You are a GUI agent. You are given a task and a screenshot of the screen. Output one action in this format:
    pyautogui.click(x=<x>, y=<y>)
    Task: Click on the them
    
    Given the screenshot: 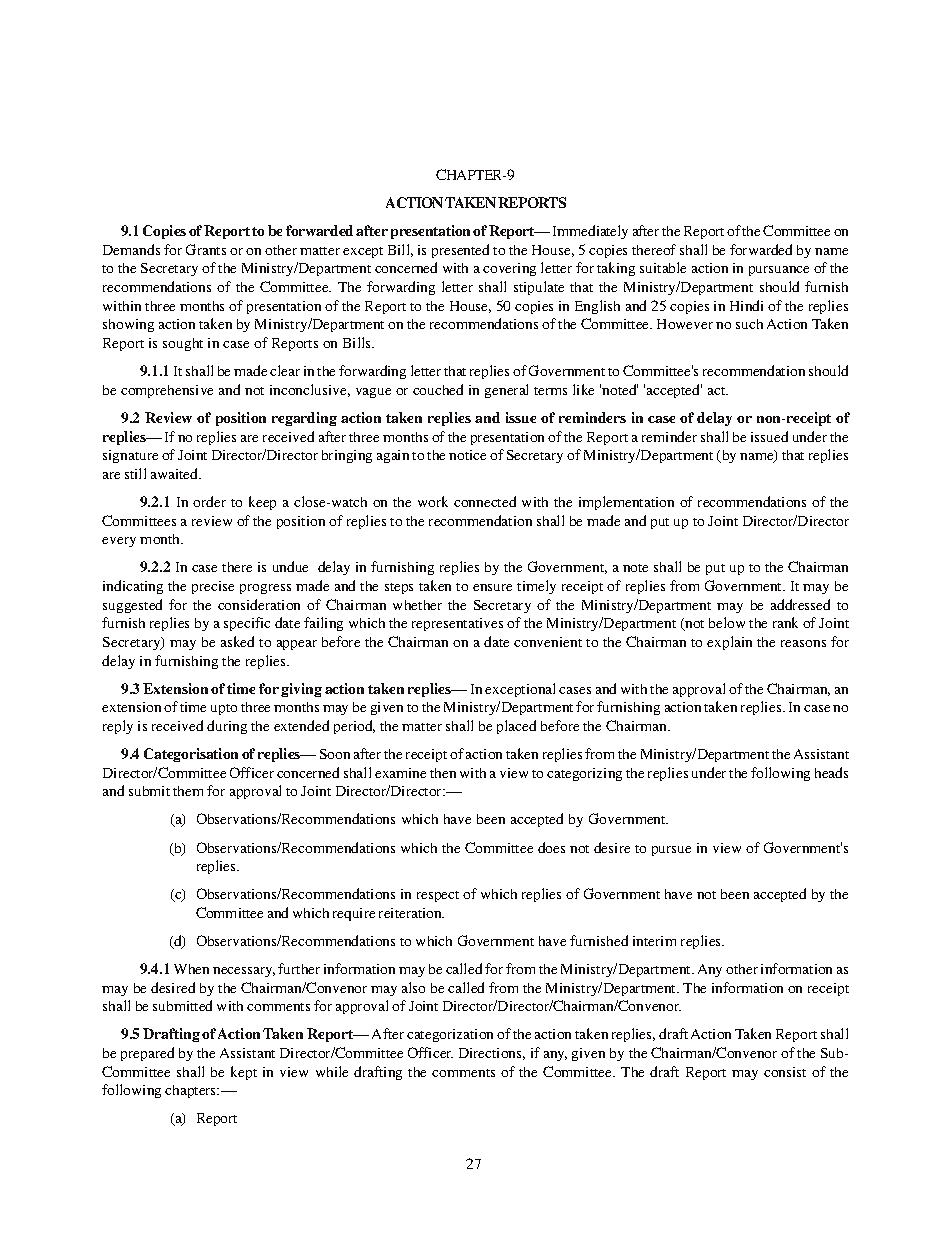 What is the action you would take?
    pyautogui.click(x=188, y=791)
